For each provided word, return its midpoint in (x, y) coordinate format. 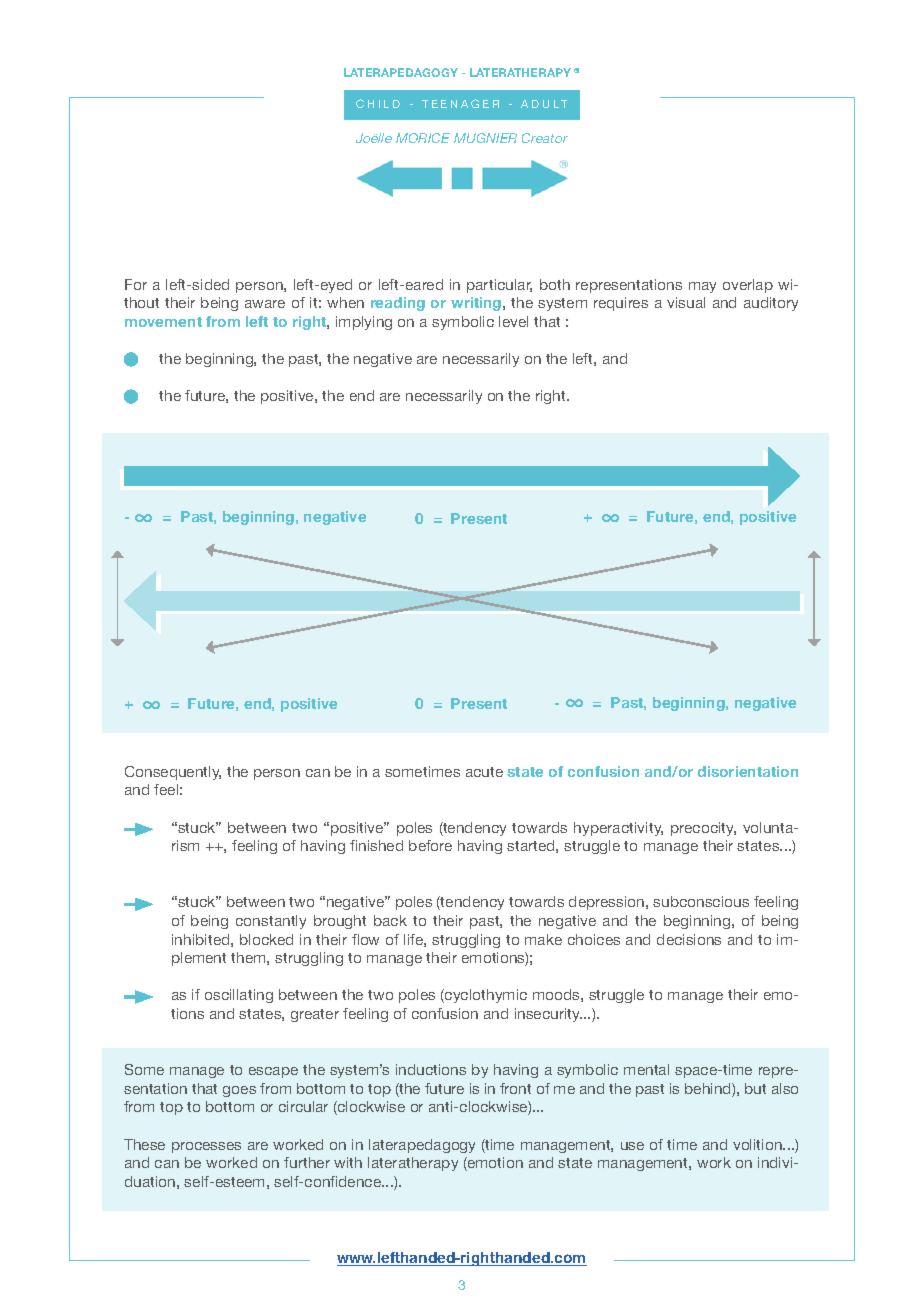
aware (265, 304)
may (702, 287)
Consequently (173, 773)
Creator (545, 138)
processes (206, 1147)
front (515, 1088)
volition (758, 1144)
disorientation (748, 771)
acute (484, 772)
